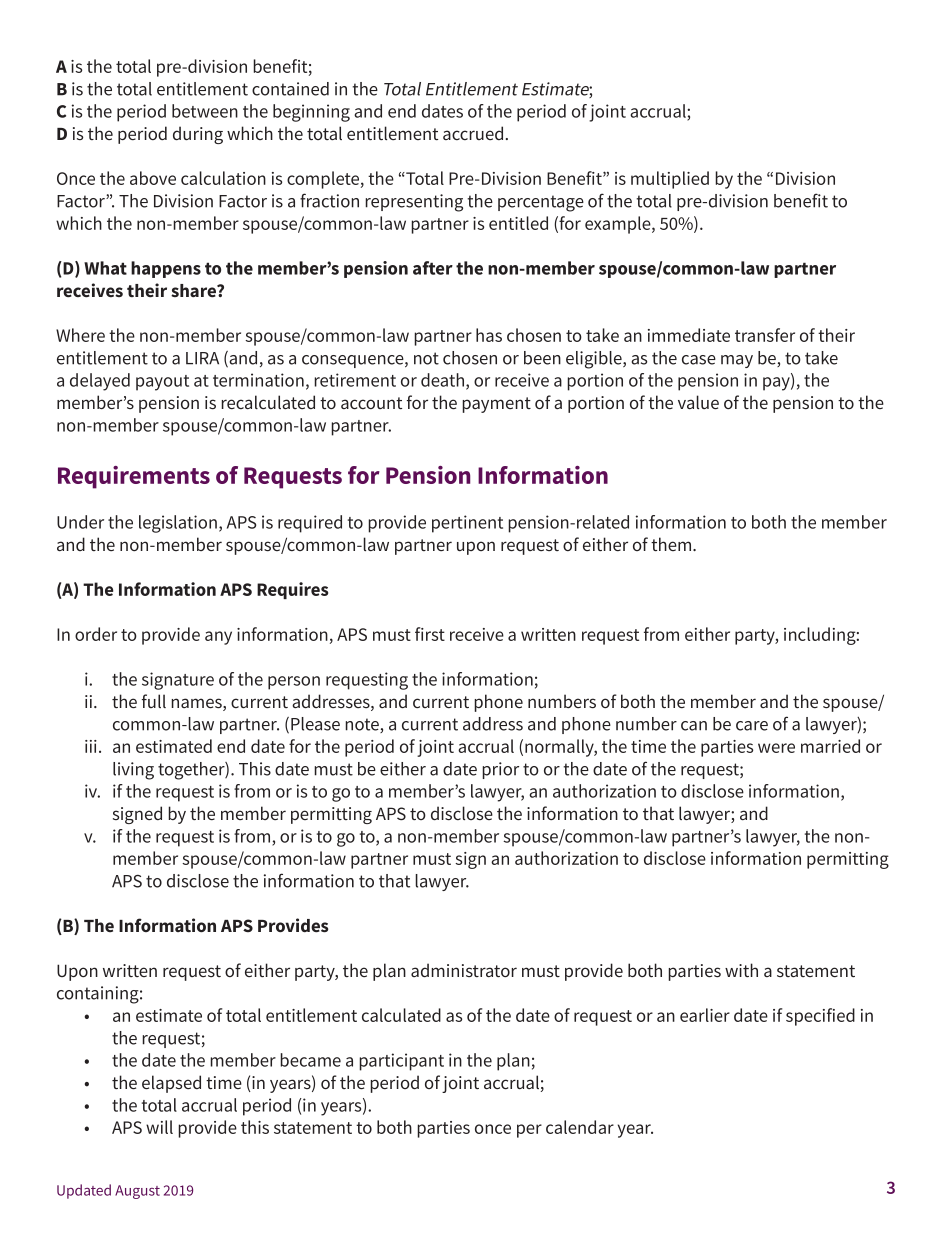 Image resolution: width=952 pixels, height=1233 pixels. I want to click on will, so click(159, 1127).
